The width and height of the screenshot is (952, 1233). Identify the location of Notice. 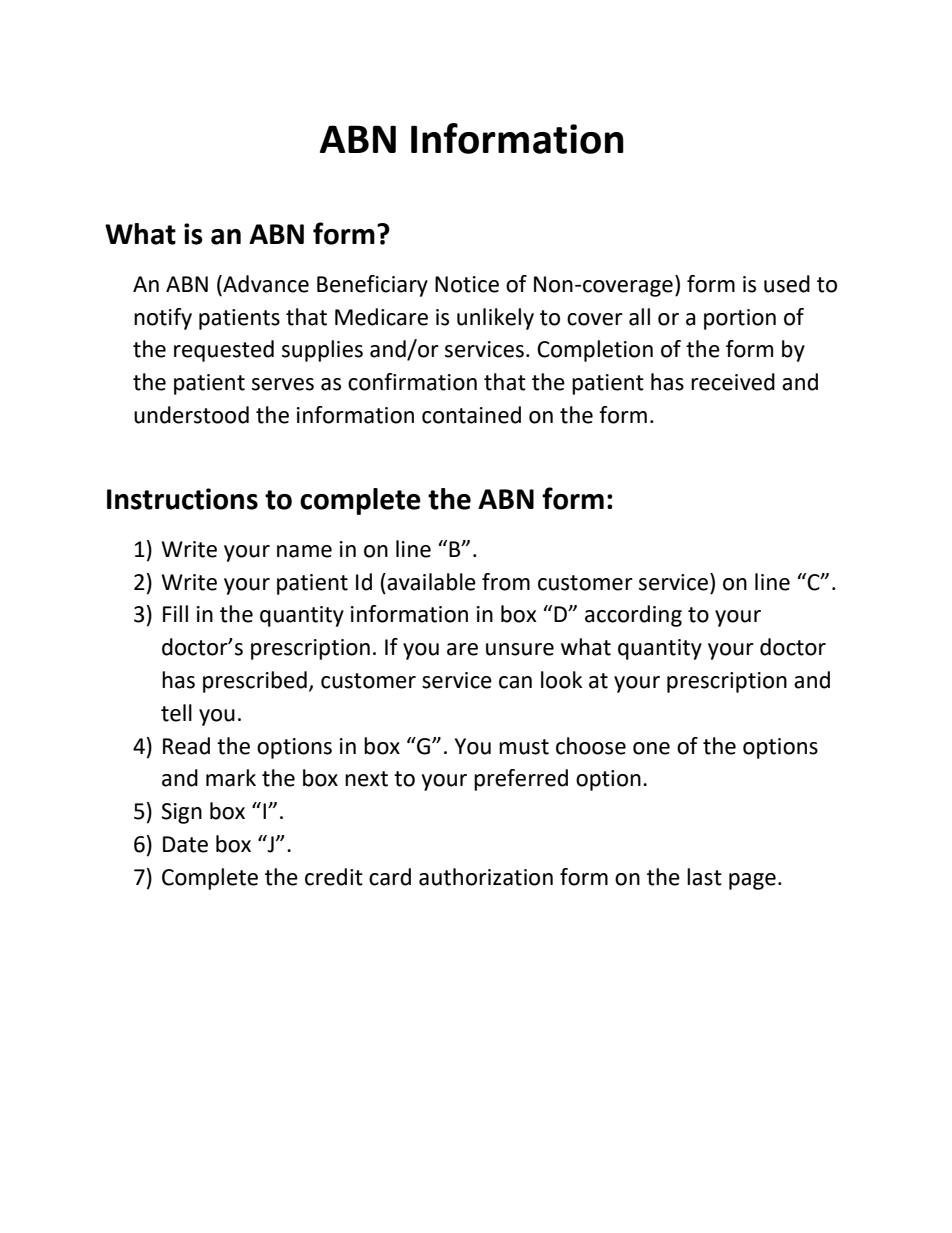
(467, 284).
